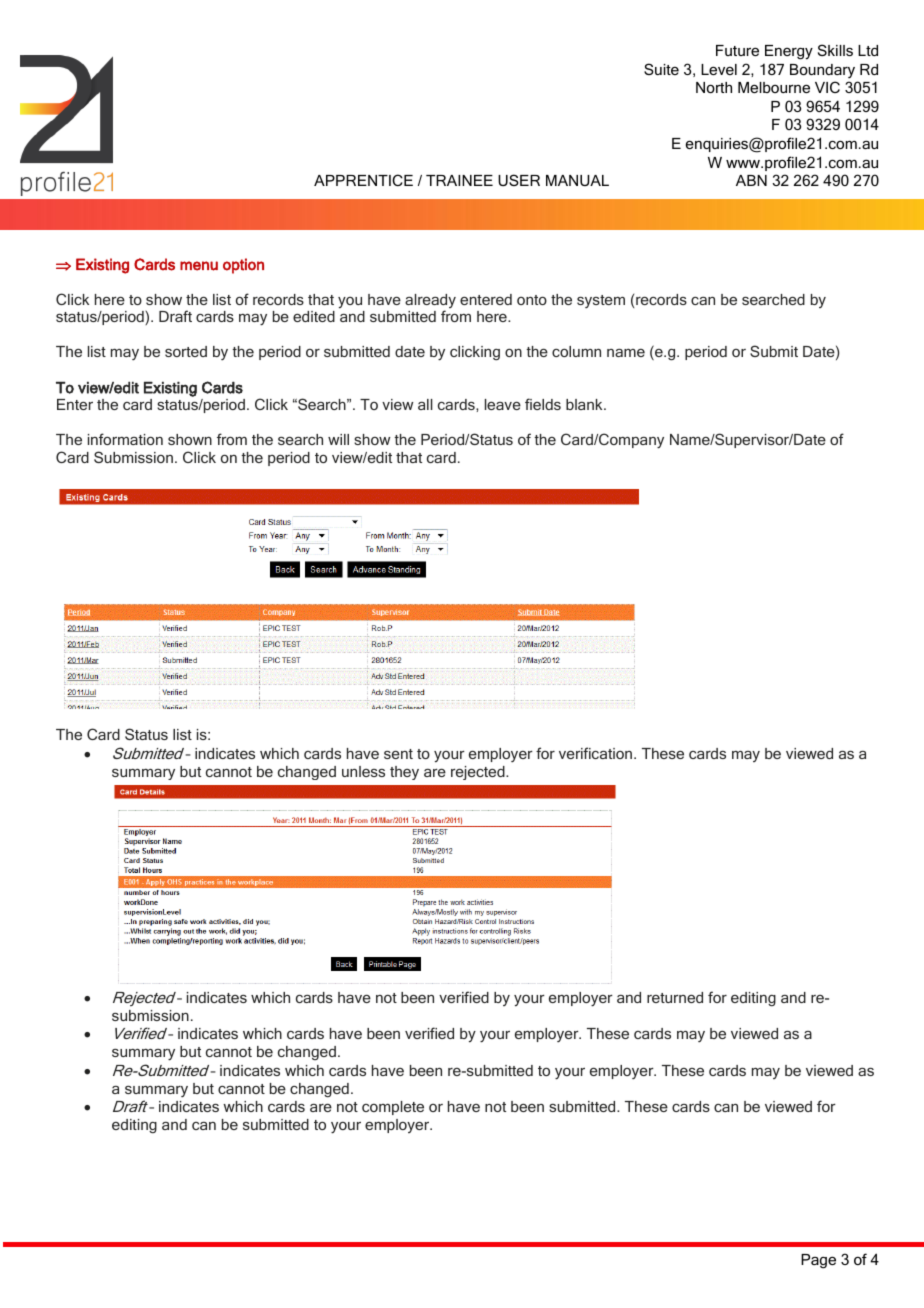 This screenshot has width=924, height=1308. Describe the element at coordinates (597, 753) in the screenshot. I see `verification` at that location.
